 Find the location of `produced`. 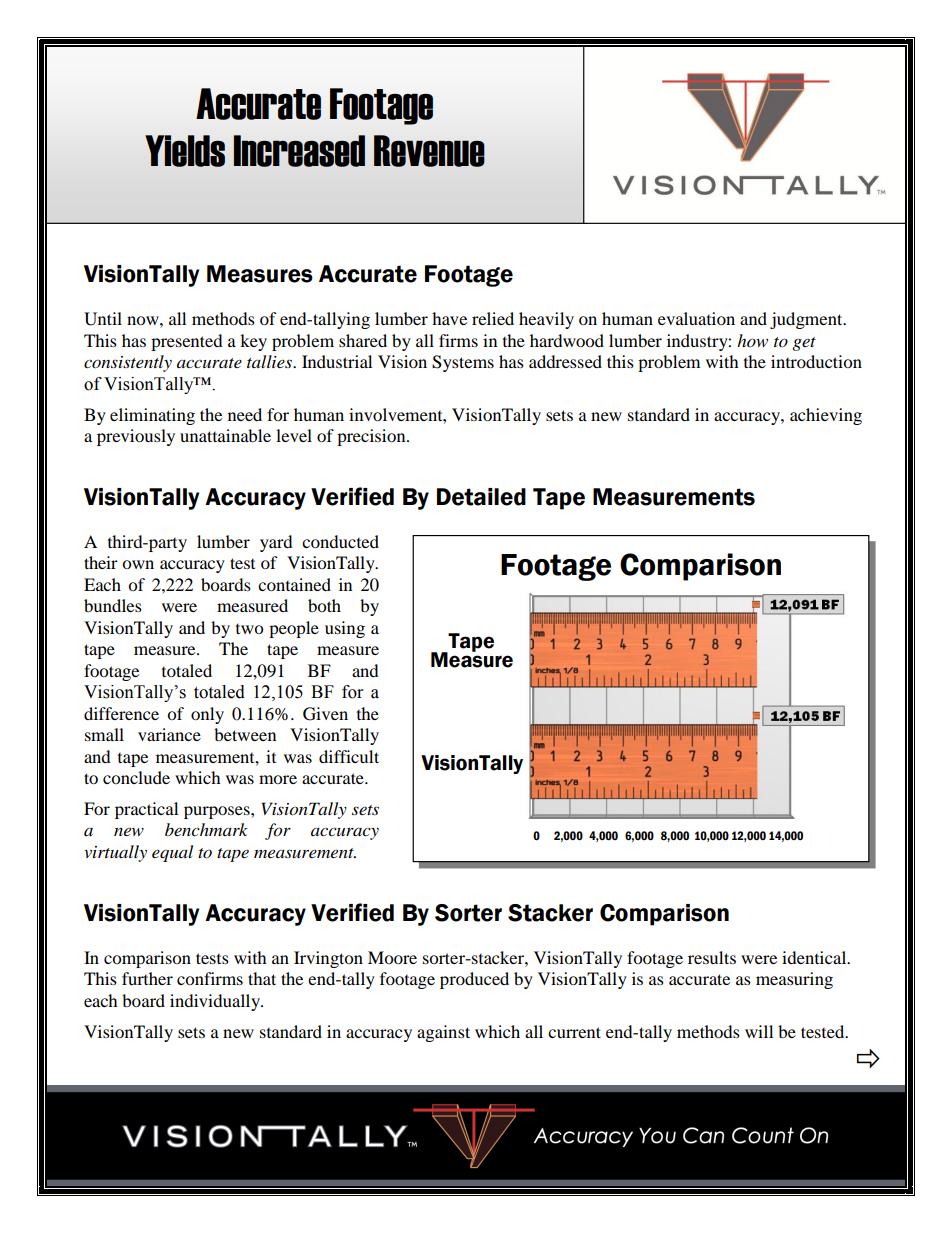

produced is located at coordinates (474, 980).
